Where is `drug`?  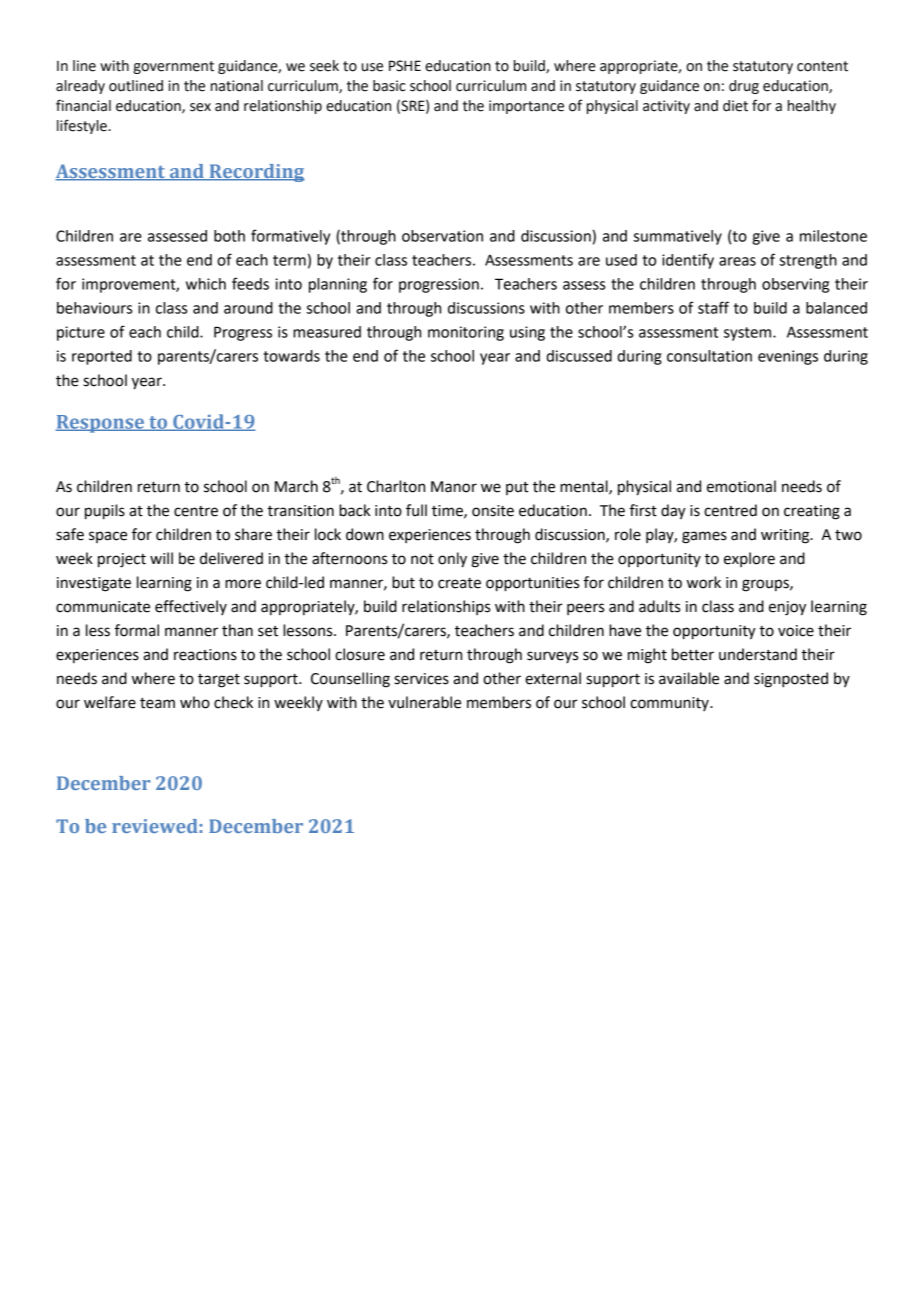
drug is located at coordinates (744, 87).
